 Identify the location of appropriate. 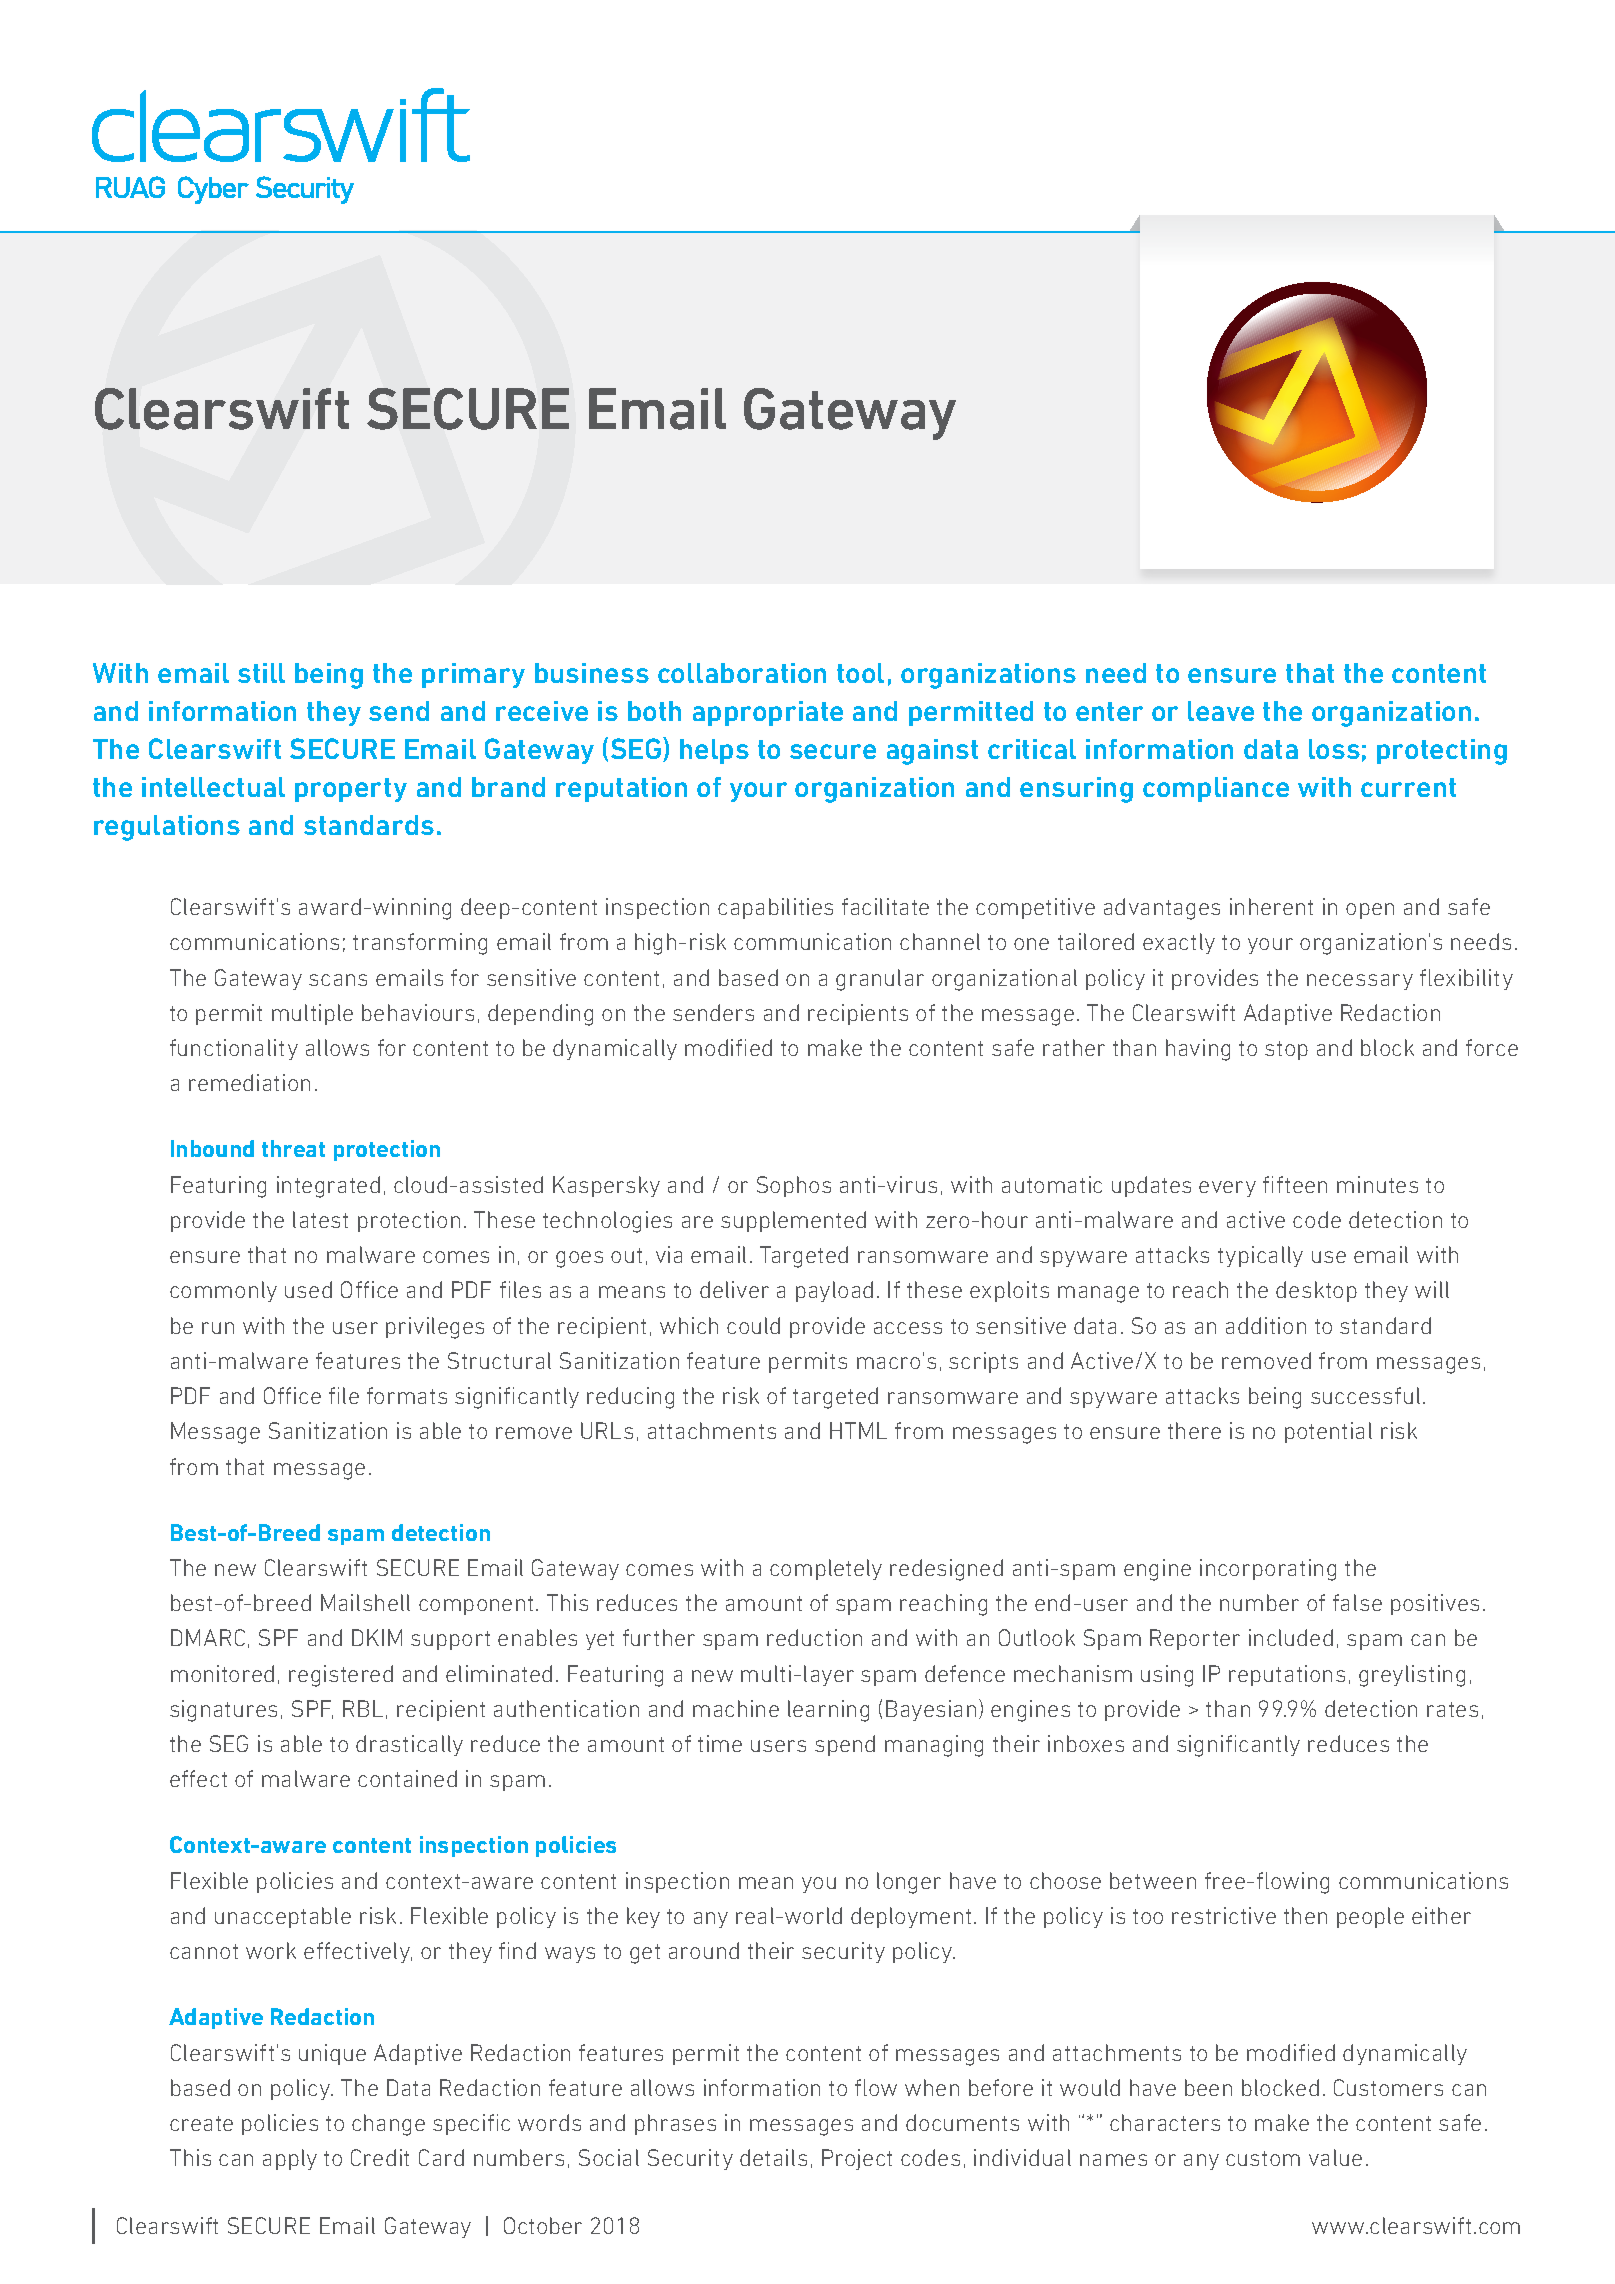
(768, 713).
